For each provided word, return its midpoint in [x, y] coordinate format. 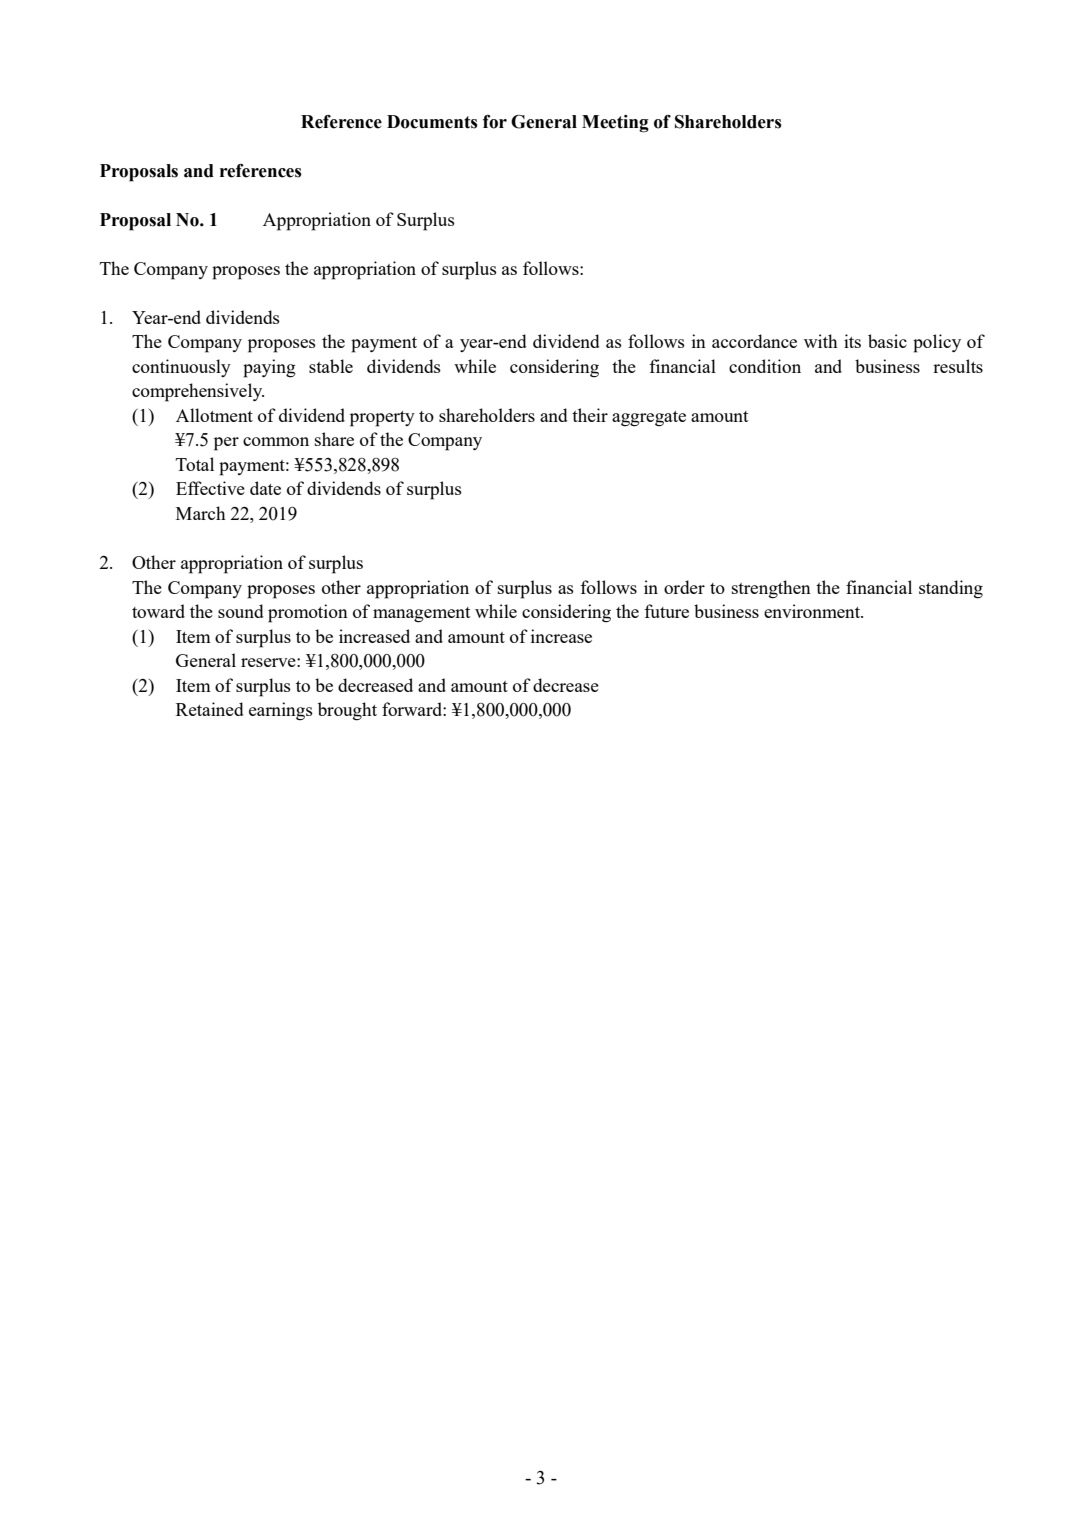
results [958, 366]
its [852, 341]
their [590, 415]
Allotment [214, 415]
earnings [281, 711]
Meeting [615, 124]
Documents [432, 122]
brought [347, 711]
